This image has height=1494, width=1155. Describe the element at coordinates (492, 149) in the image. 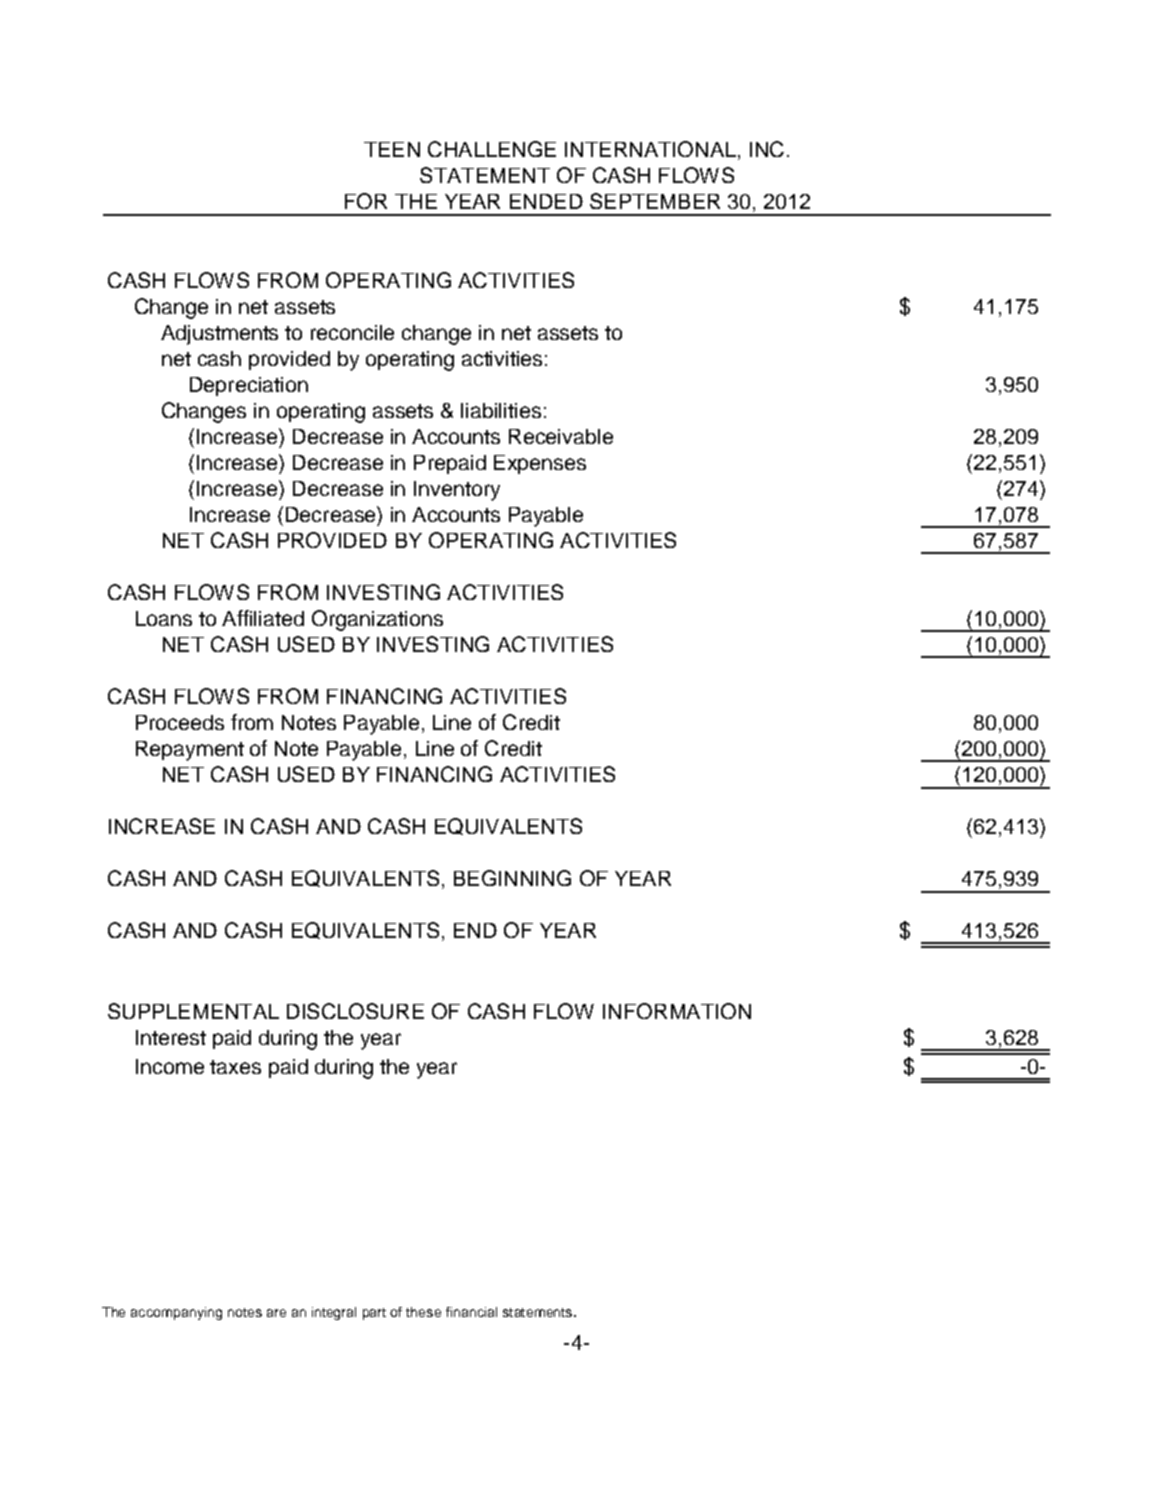

I see `CHALLENGE` at that location.
